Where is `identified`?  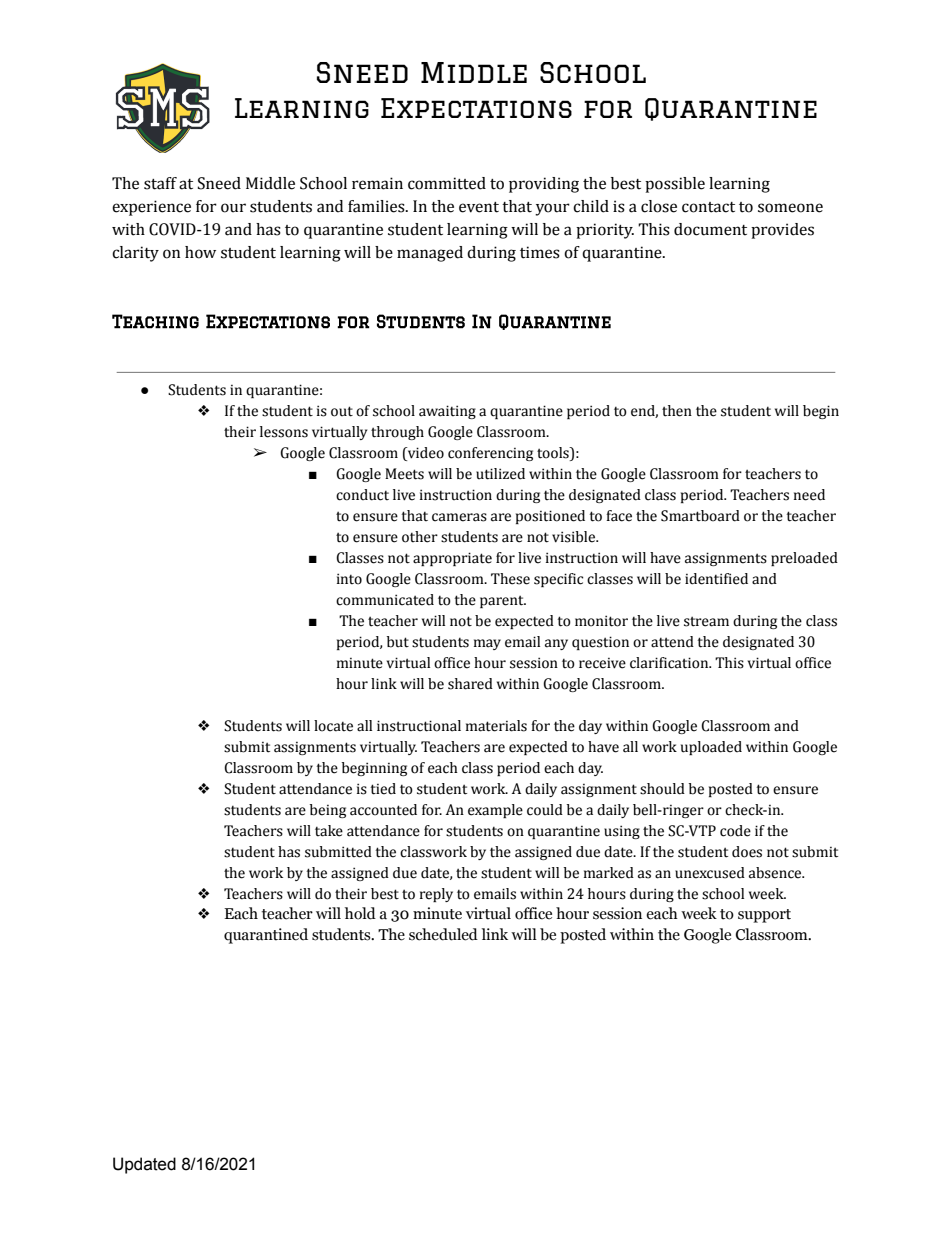
identified is located at coordinates (716, 579).
